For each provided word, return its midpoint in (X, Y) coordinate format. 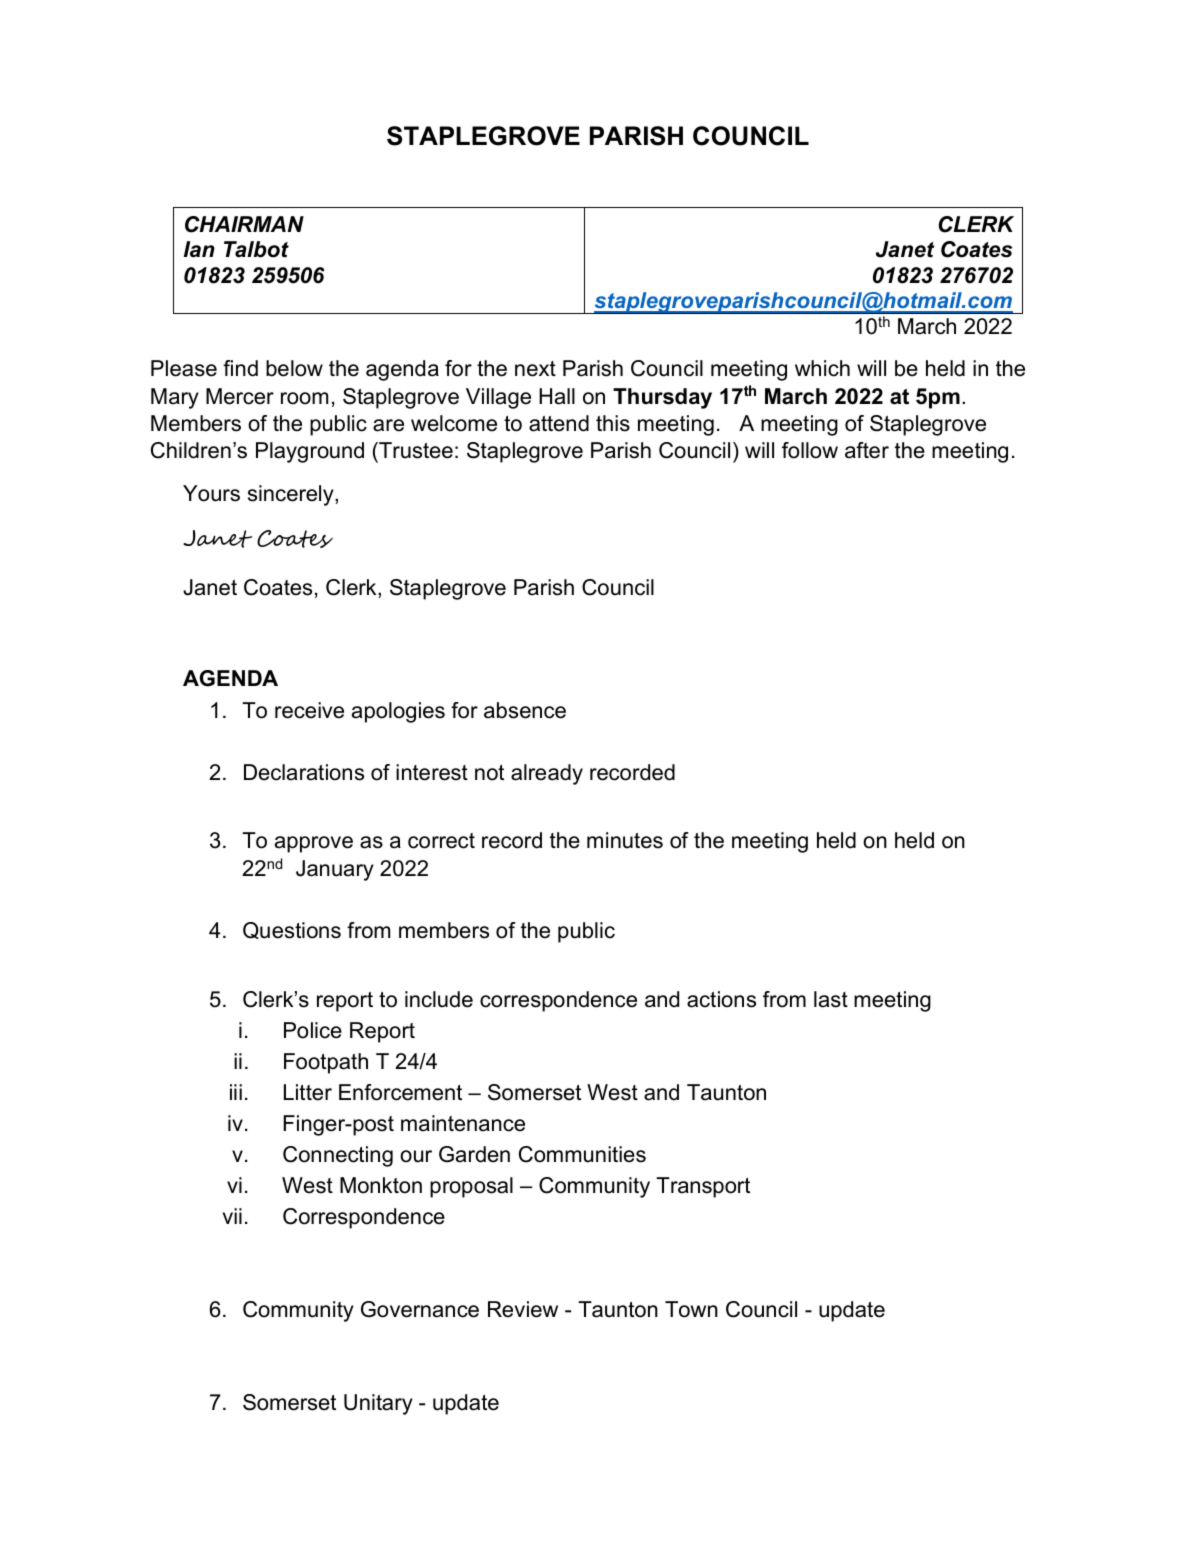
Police (313, 1030)
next (535, 369)
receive (309, 710)
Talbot (256, 249)
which (822, 368)
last (831, 999)
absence (525, 710)
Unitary (378, 1404)
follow (810, 450)
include (439, 999)
